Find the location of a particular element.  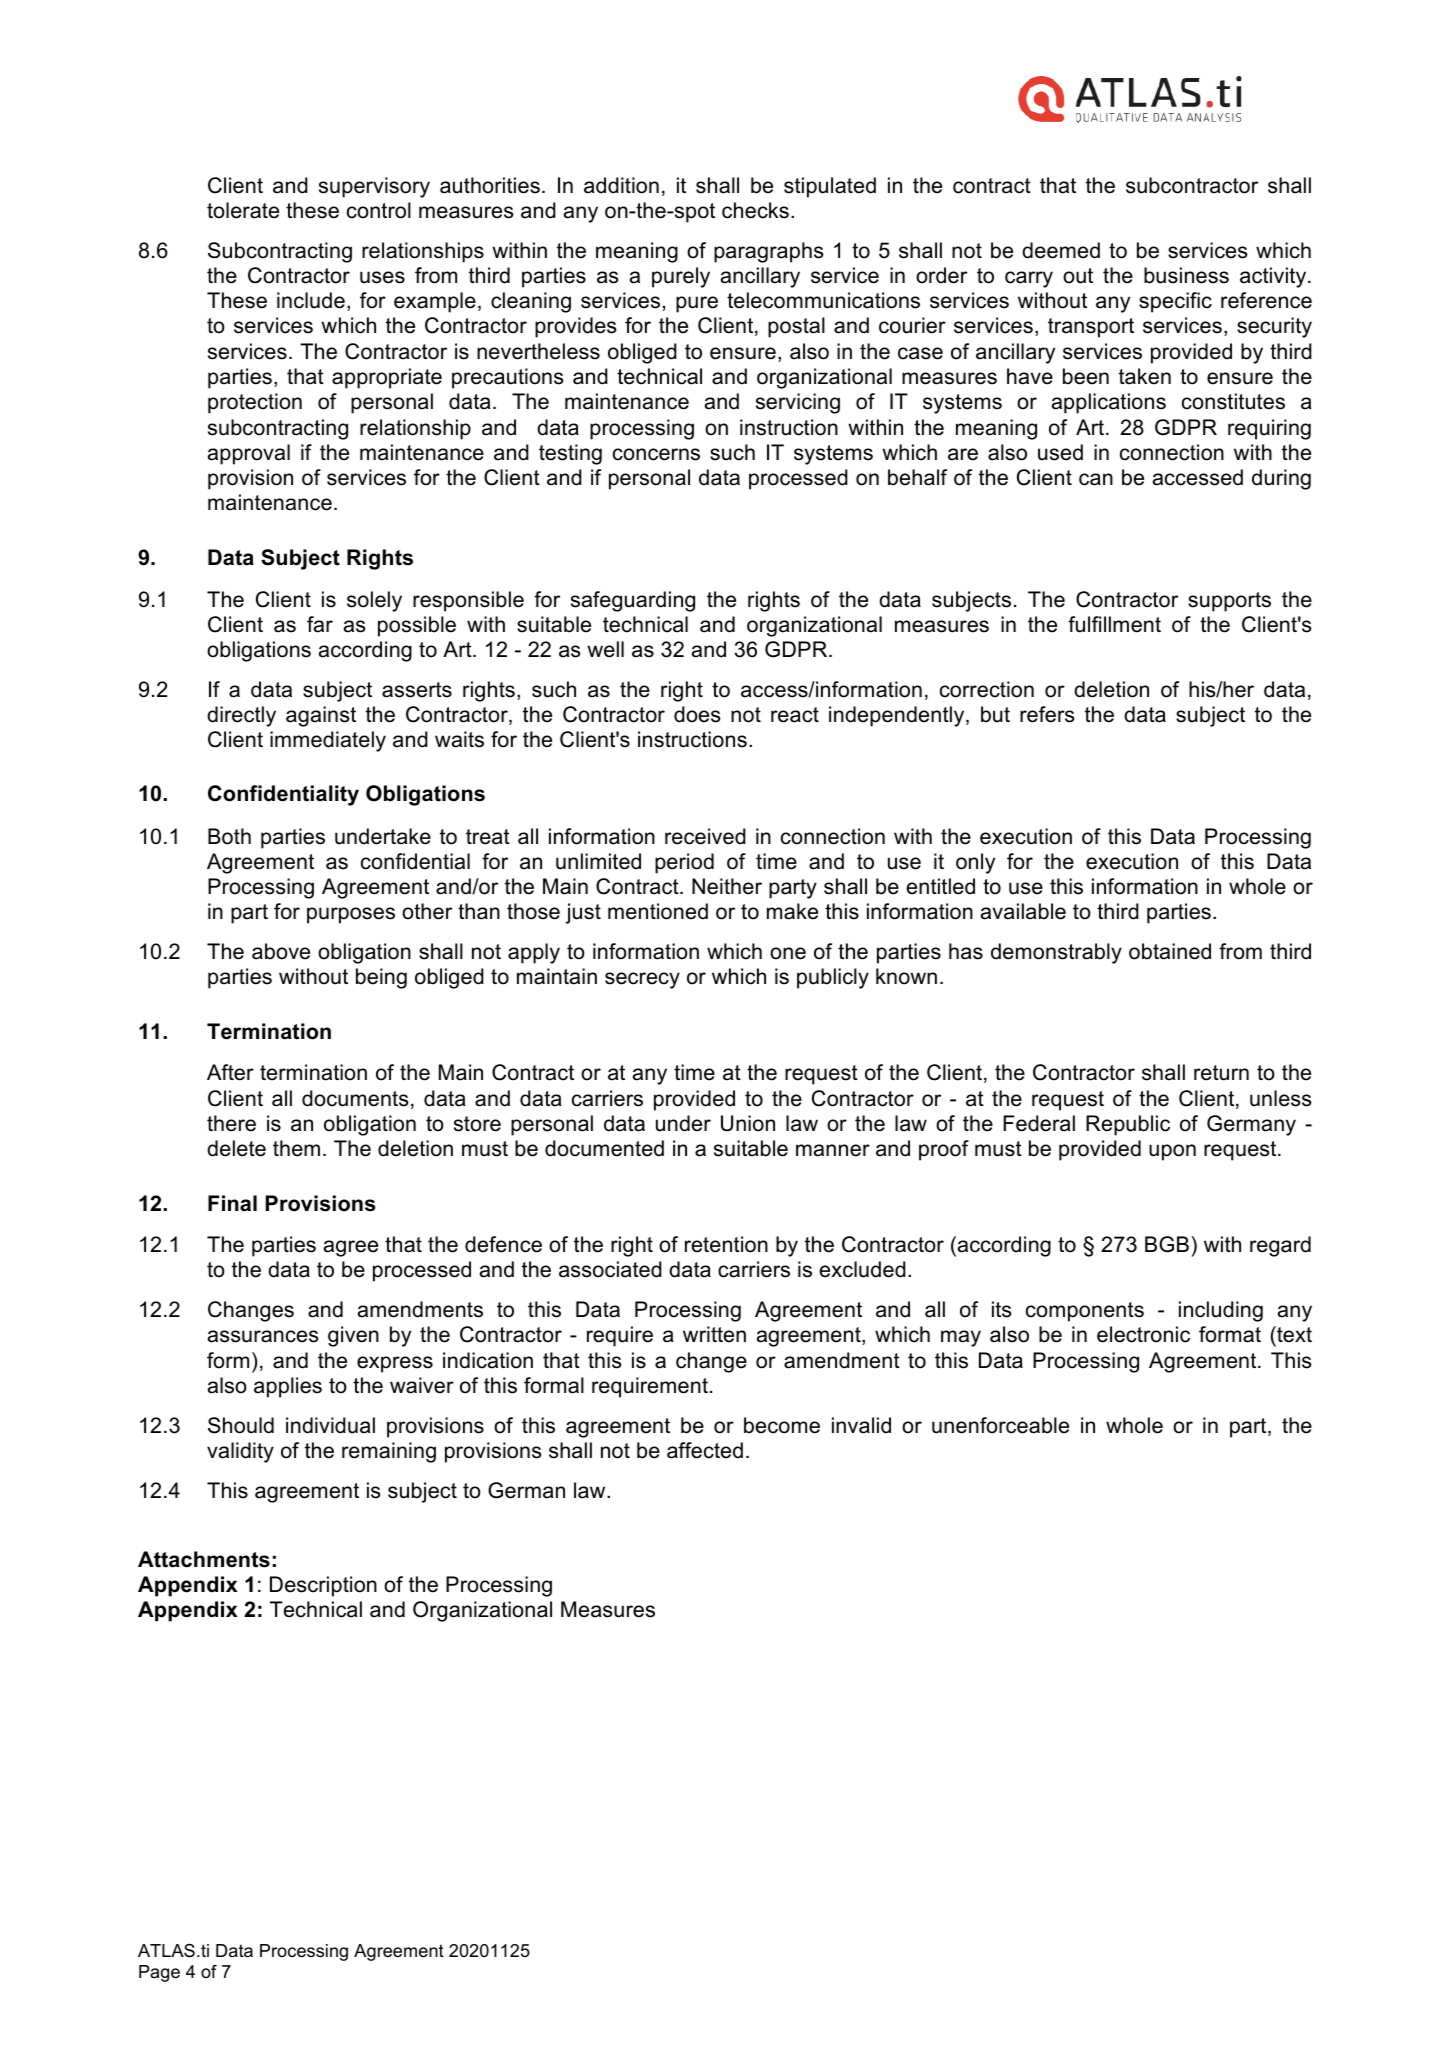

electronic is located at coordinates (1143, 1334).
